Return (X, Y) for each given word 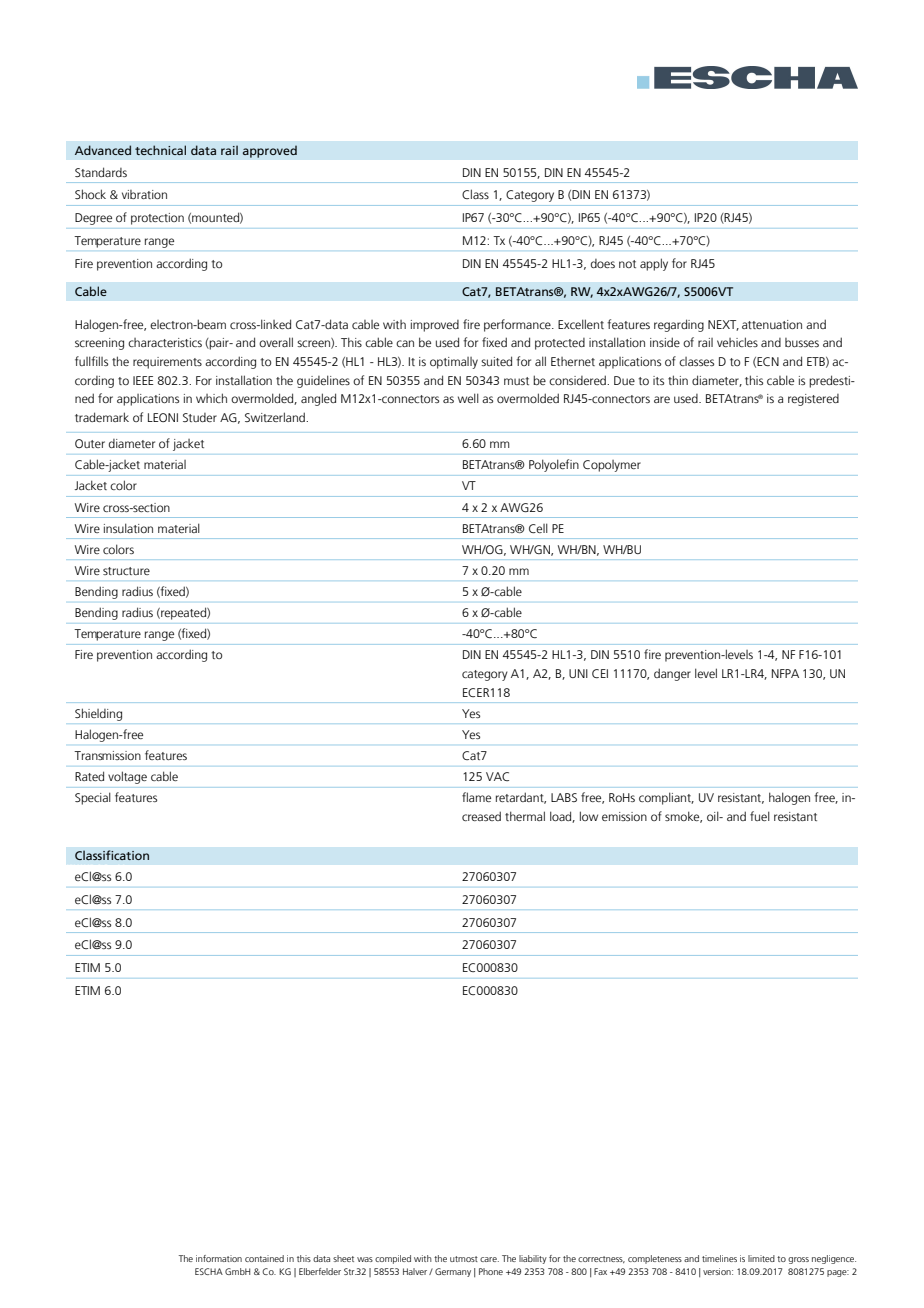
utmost (464, 1259)
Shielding (98, 715)
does (603, 263)
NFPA (785, 673)
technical (160, 150)
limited (761, 1258)
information (219, 1258)
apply (654, 264)
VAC (497, 776)
